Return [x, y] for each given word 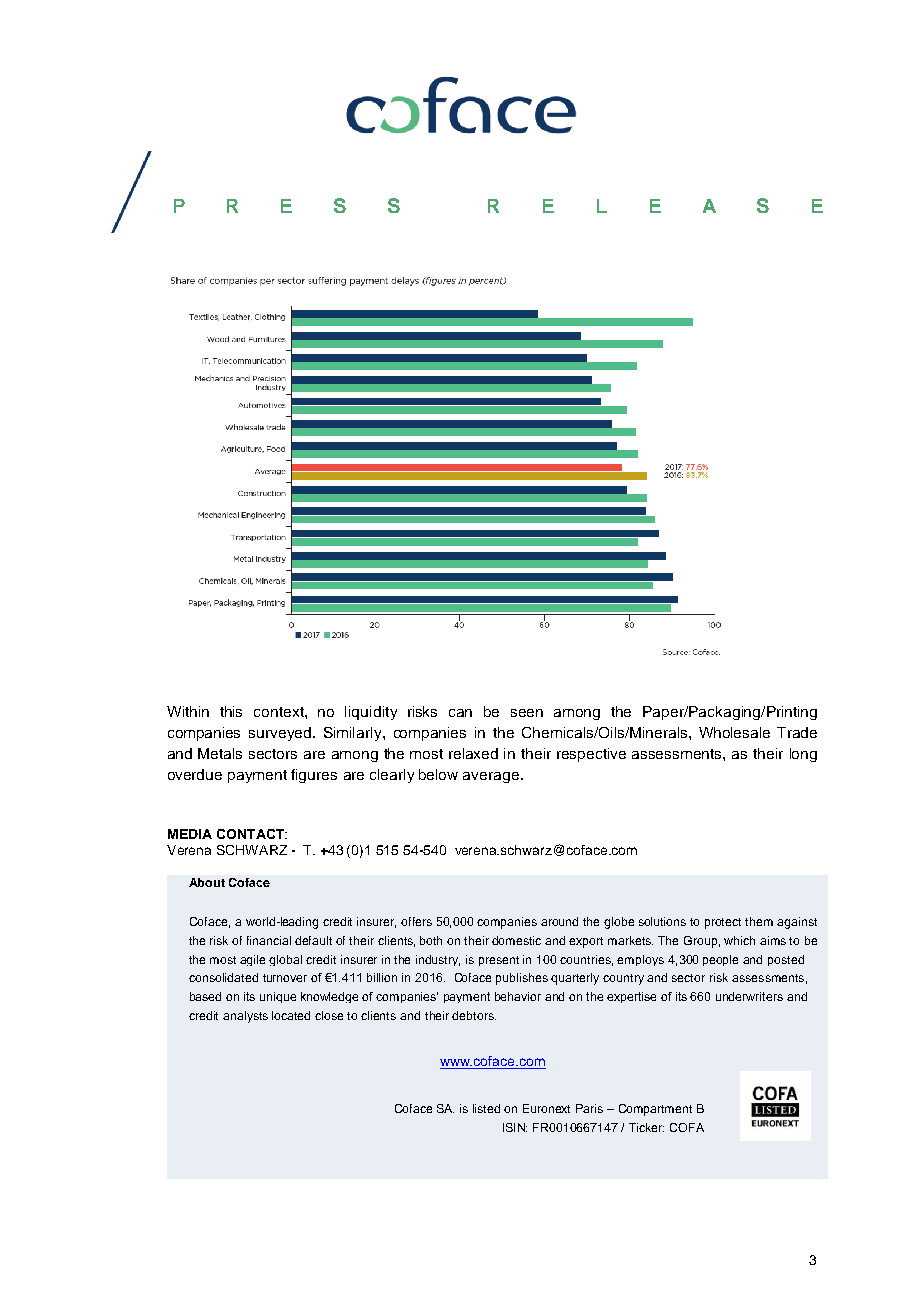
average [491, 777]
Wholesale [734, 732]
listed [486, 1108]
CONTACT [252, 834]
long [803, 755]
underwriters [749, 996]
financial [269, 940]
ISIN [515, 1127]
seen [527, 713]
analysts [245, 1017]
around [559, 921]
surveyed [280, 734]
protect [723, 923]
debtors [474, 1015]
